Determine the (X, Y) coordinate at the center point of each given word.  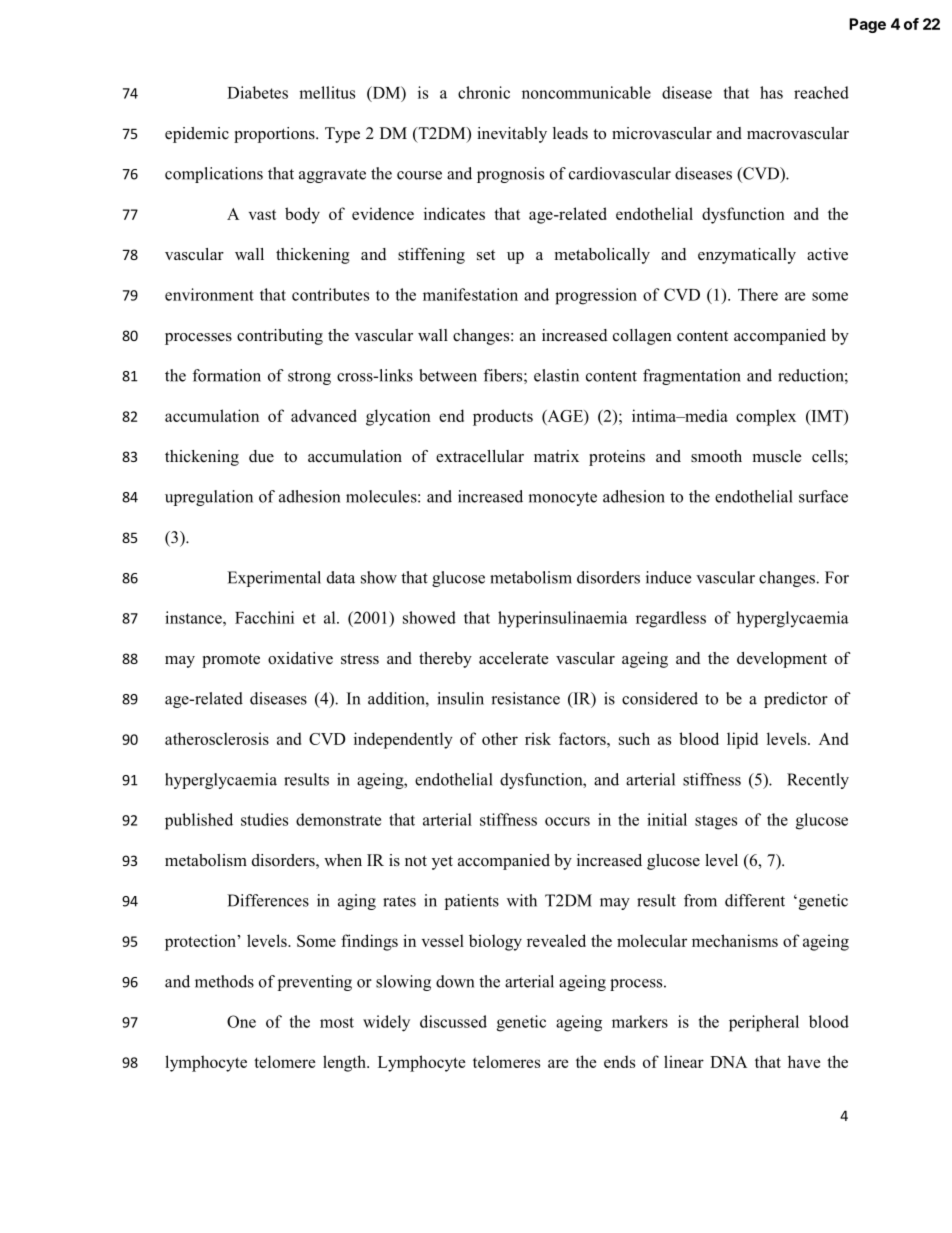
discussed (453, 1021)
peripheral (764, 1023)
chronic (484, 92)
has (771, 92)
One (241, 1021)
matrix (556, 456)
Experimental (274, 579)
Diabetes (257, 92)
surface (823, 496)
